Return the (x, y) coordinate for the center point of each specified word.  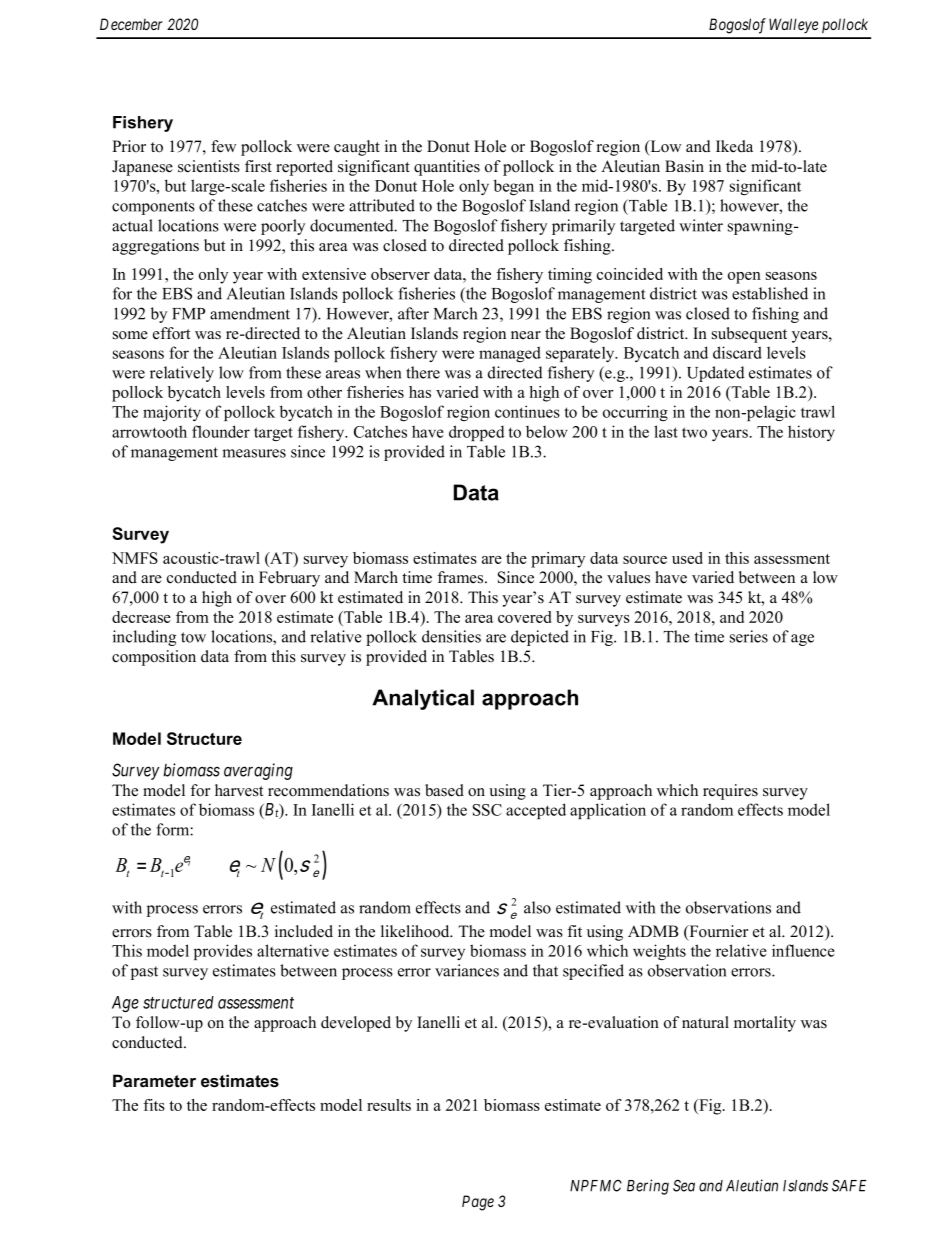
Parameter (154, 1080)
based (444, 790)
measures (254, 453)
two (694, 432)
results (389, 1105)
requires (730, 792)
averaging (258, 771)
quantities (447, 168)
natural (705, 1022)
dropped (477, 433)
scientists (209, 166)
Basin (684, 166)
